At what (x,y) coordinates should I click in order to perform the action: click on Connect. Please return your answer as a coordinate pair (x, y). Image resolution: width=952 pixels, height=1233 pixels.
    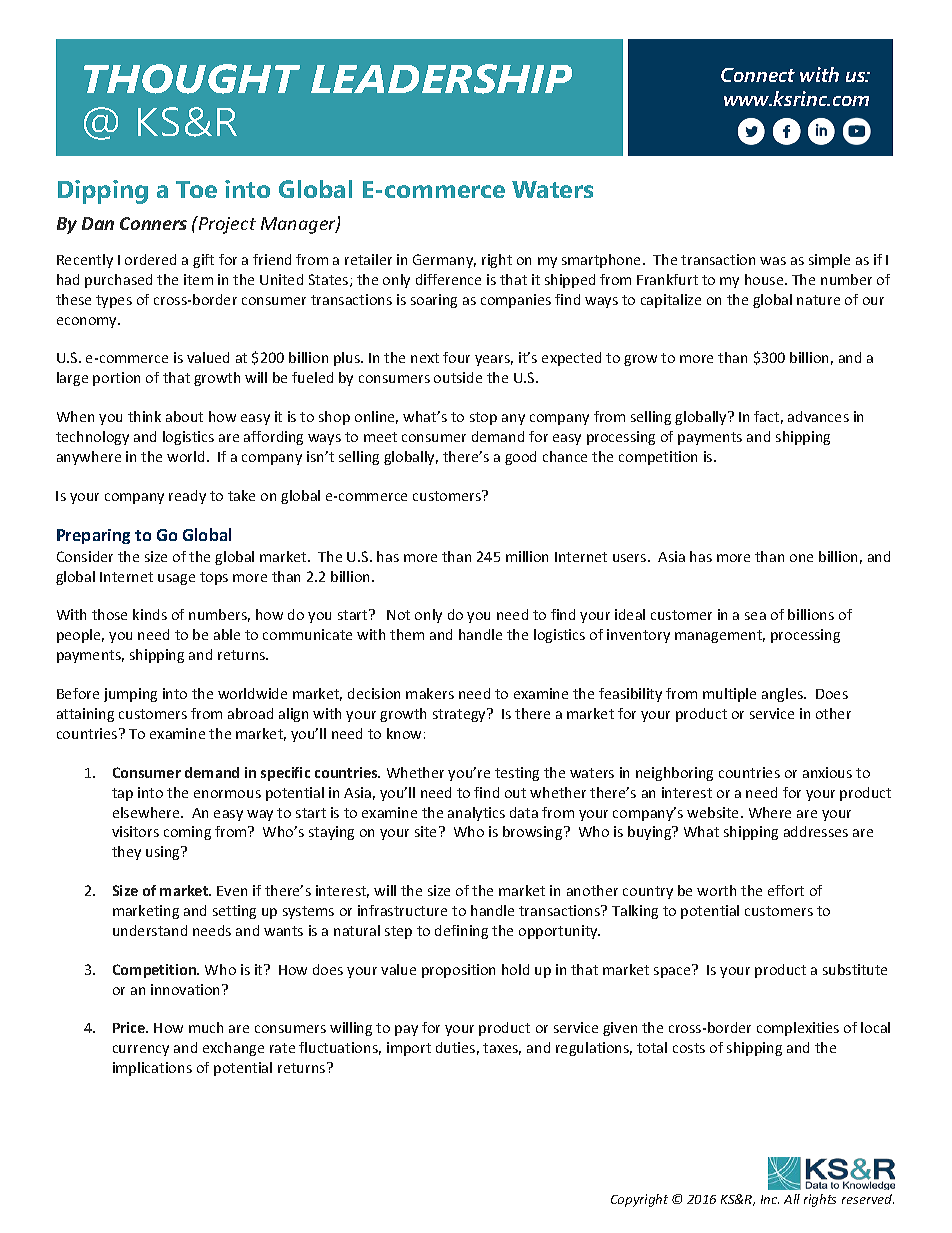
    Looking at the image, I should click on (758, 75).
